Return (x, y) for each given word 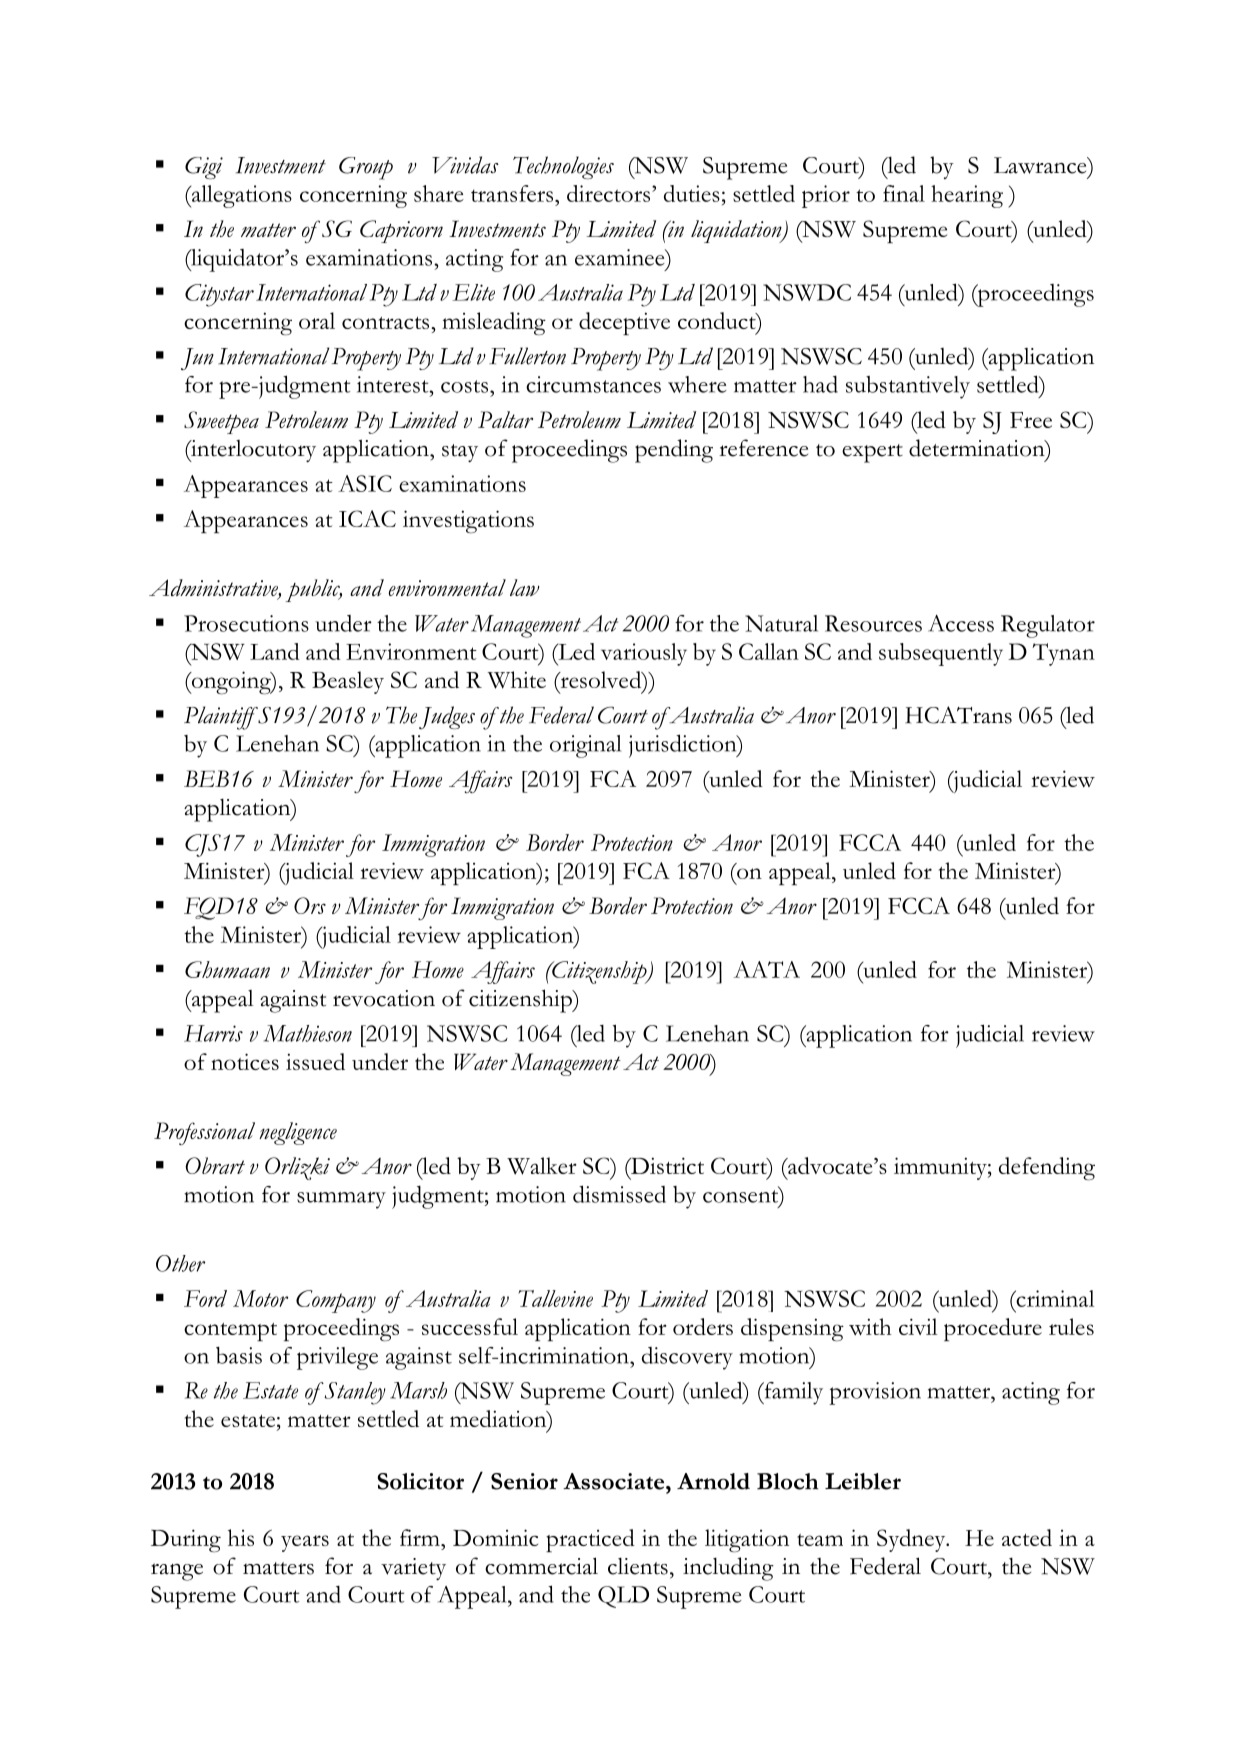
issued (315, 1061)
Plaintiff (221, 718)
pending (674, 451)
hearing (967, 196)
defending (1047, 1169)
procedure (993, 1329)
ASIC (365, 483)
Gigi (204, 168)
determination (978, 449)
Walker (542, 1166)
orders (703, 1326)
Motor (260, 1298)
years (305, 1543)
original (585, 746)
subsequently (941, 654)
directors (610, 193)
